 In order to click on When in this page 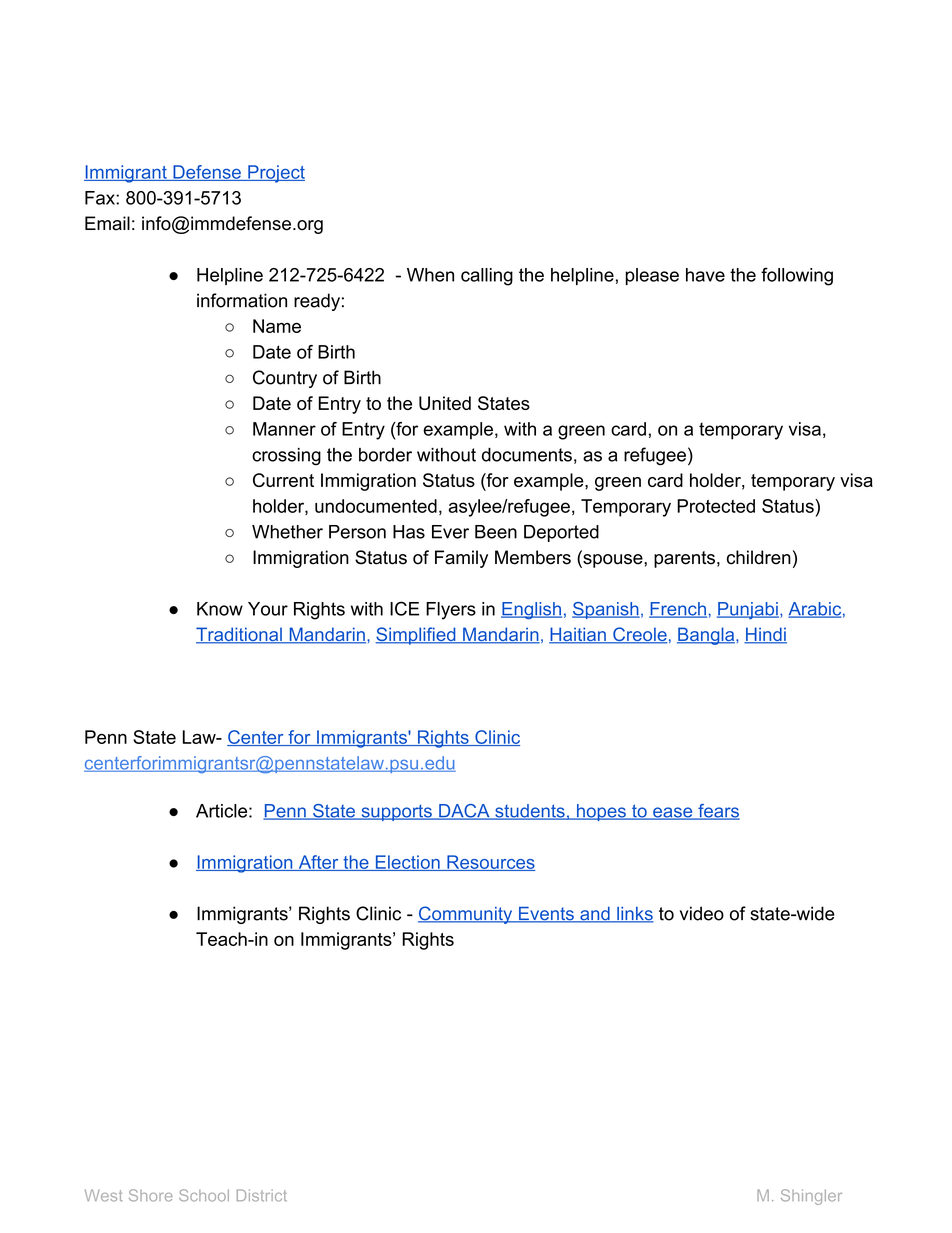, I will do `click(430, 275)`.
